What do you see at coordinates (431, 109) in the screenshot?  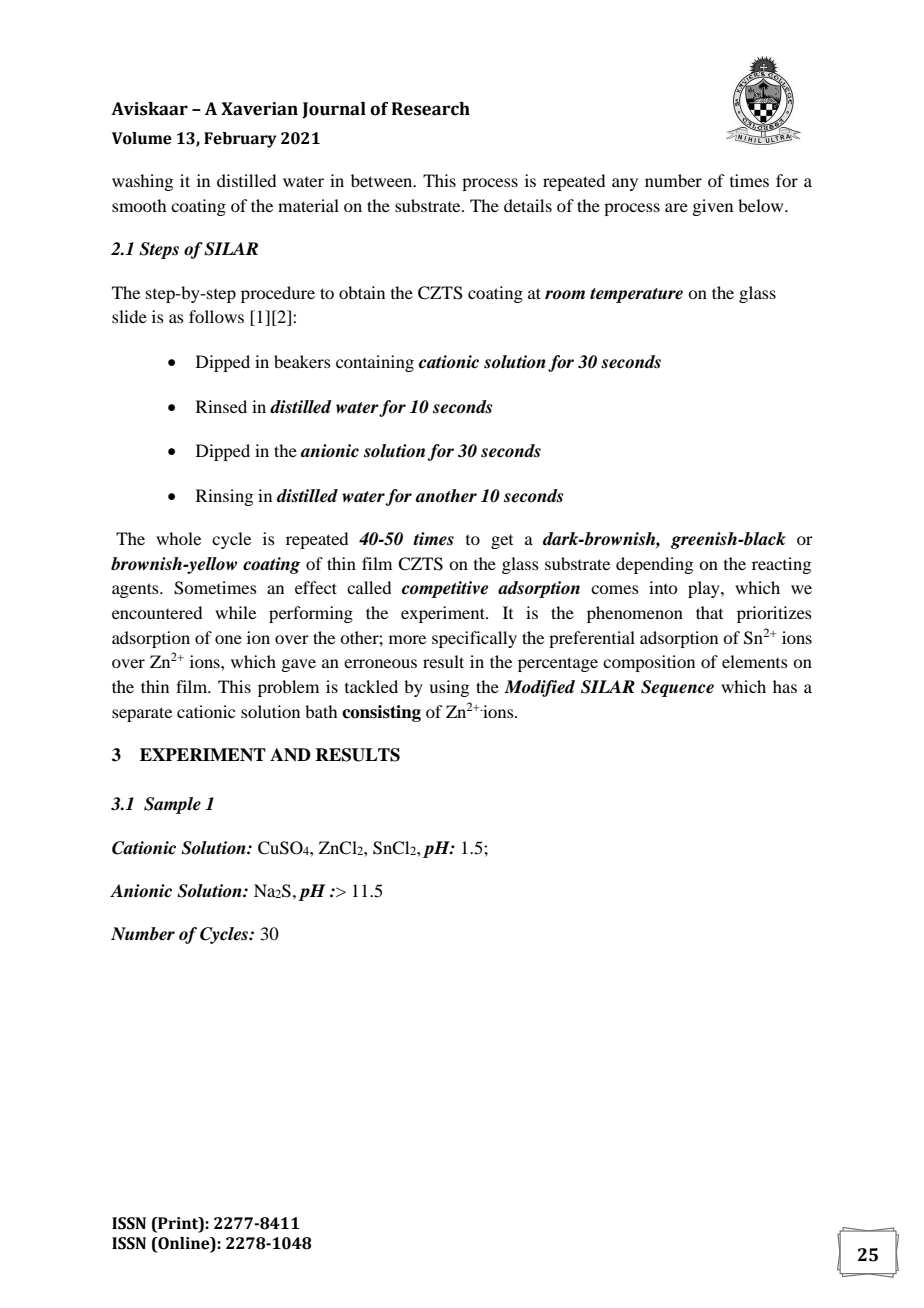 I see `Research` at bounding box center [431, 109].
